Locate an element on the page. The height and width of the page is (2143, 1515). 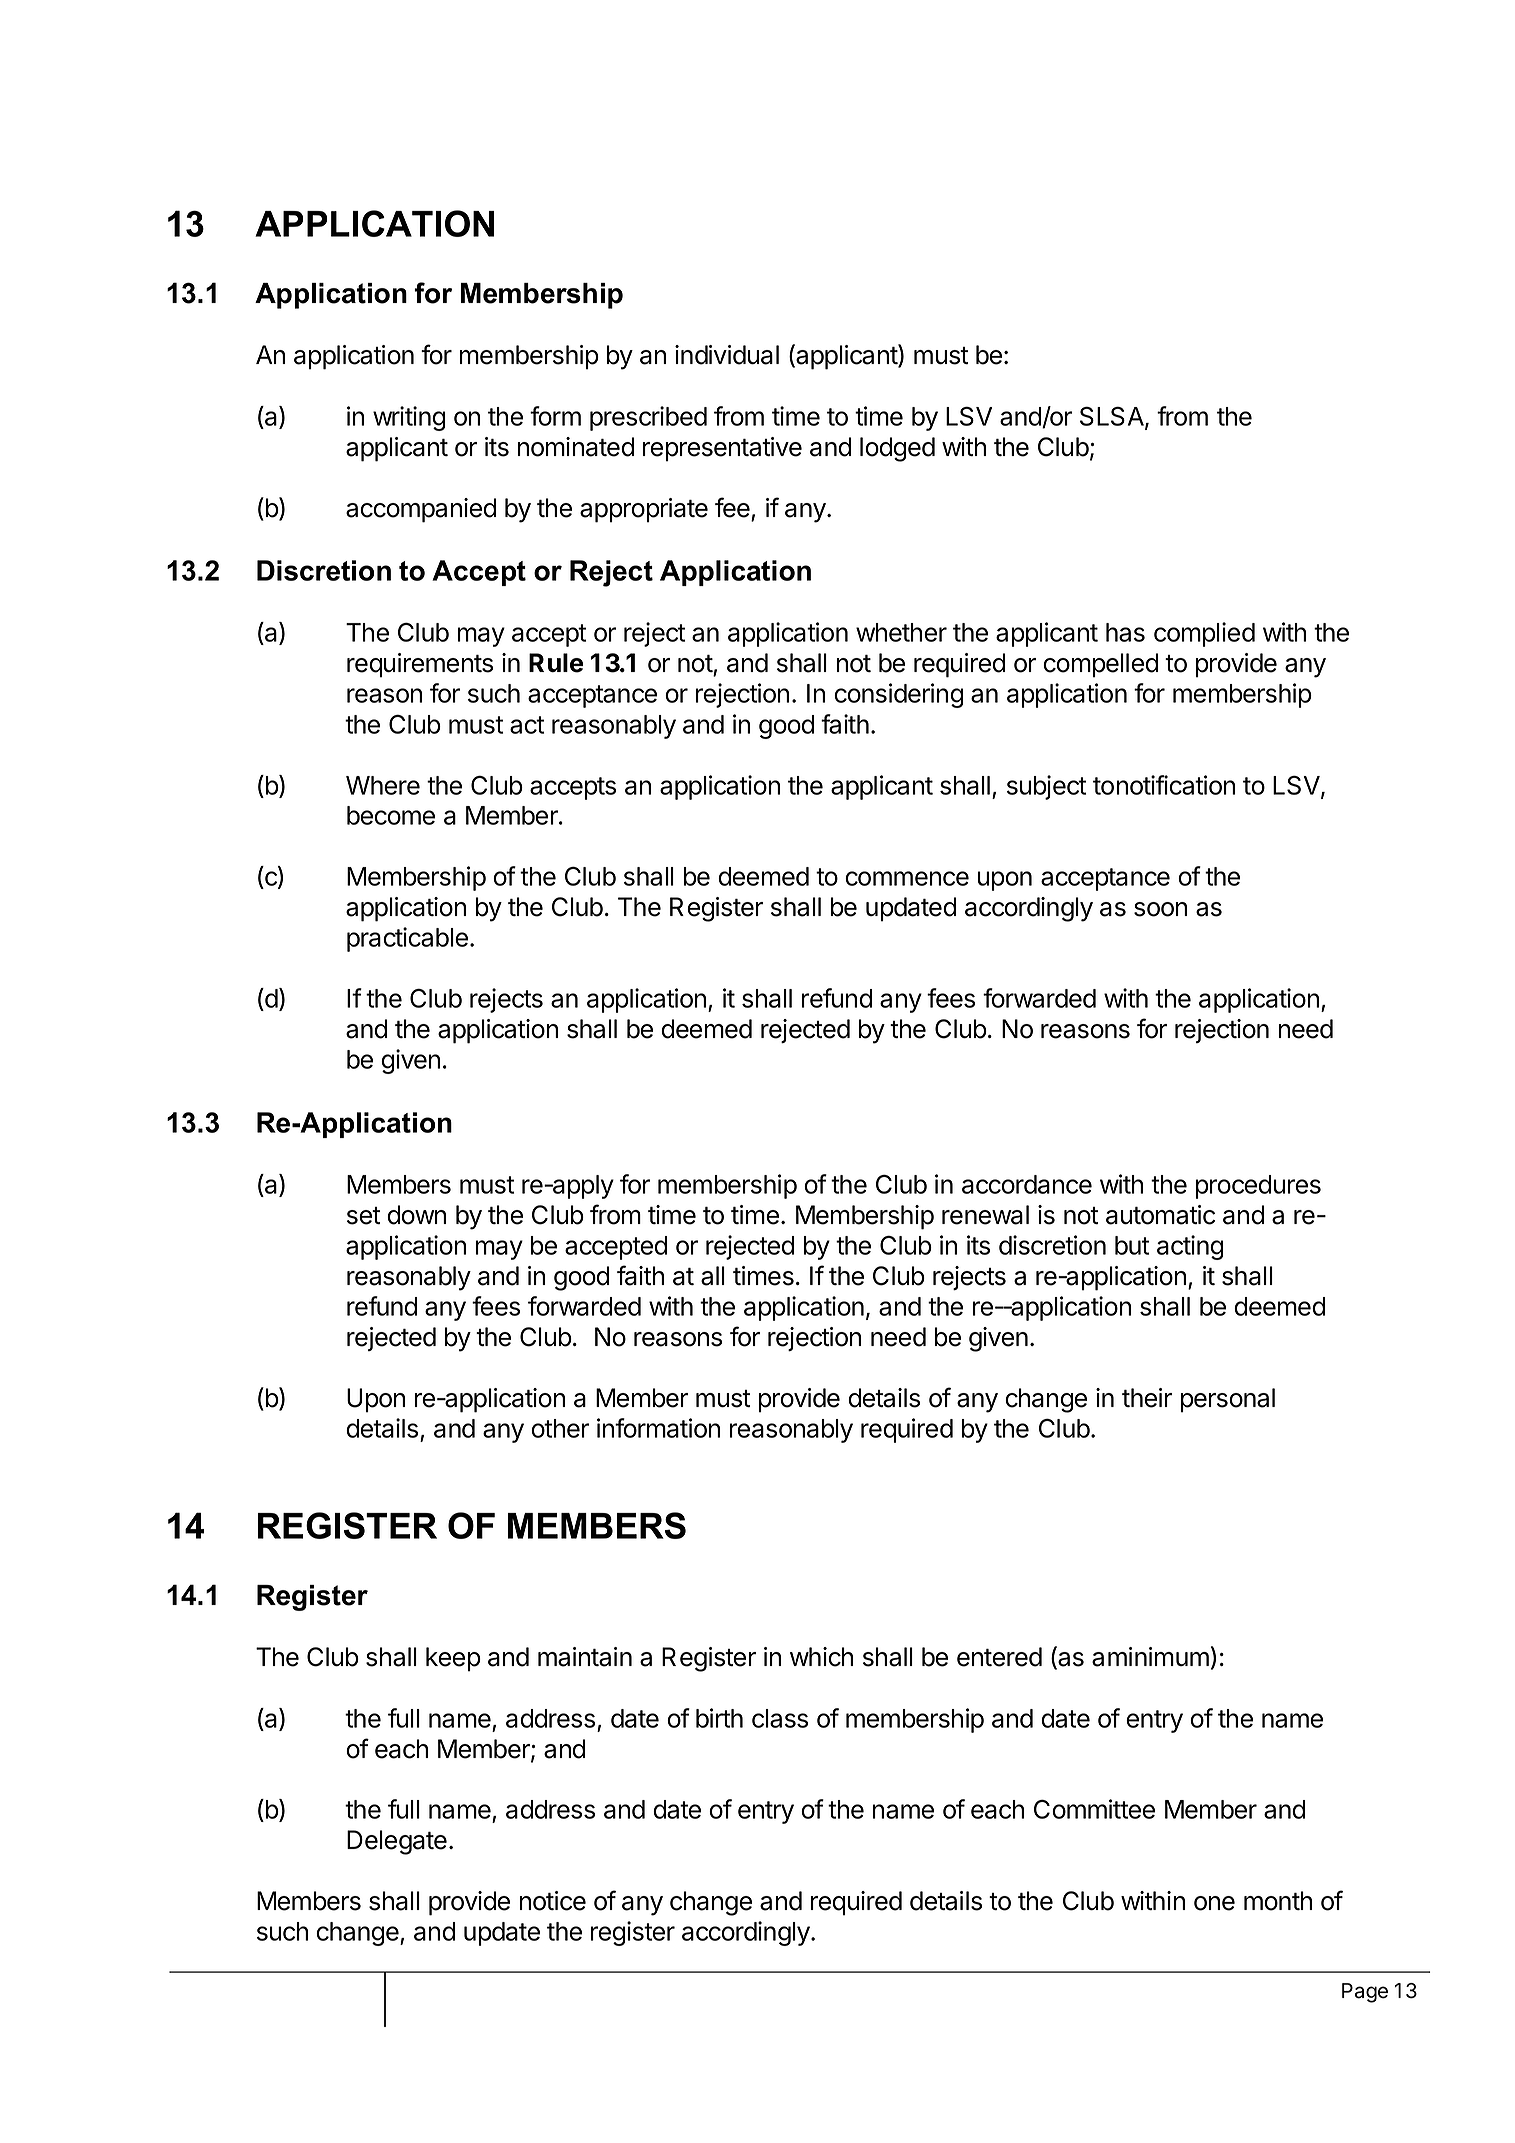
complied is located at coordinates (1204, 634).
